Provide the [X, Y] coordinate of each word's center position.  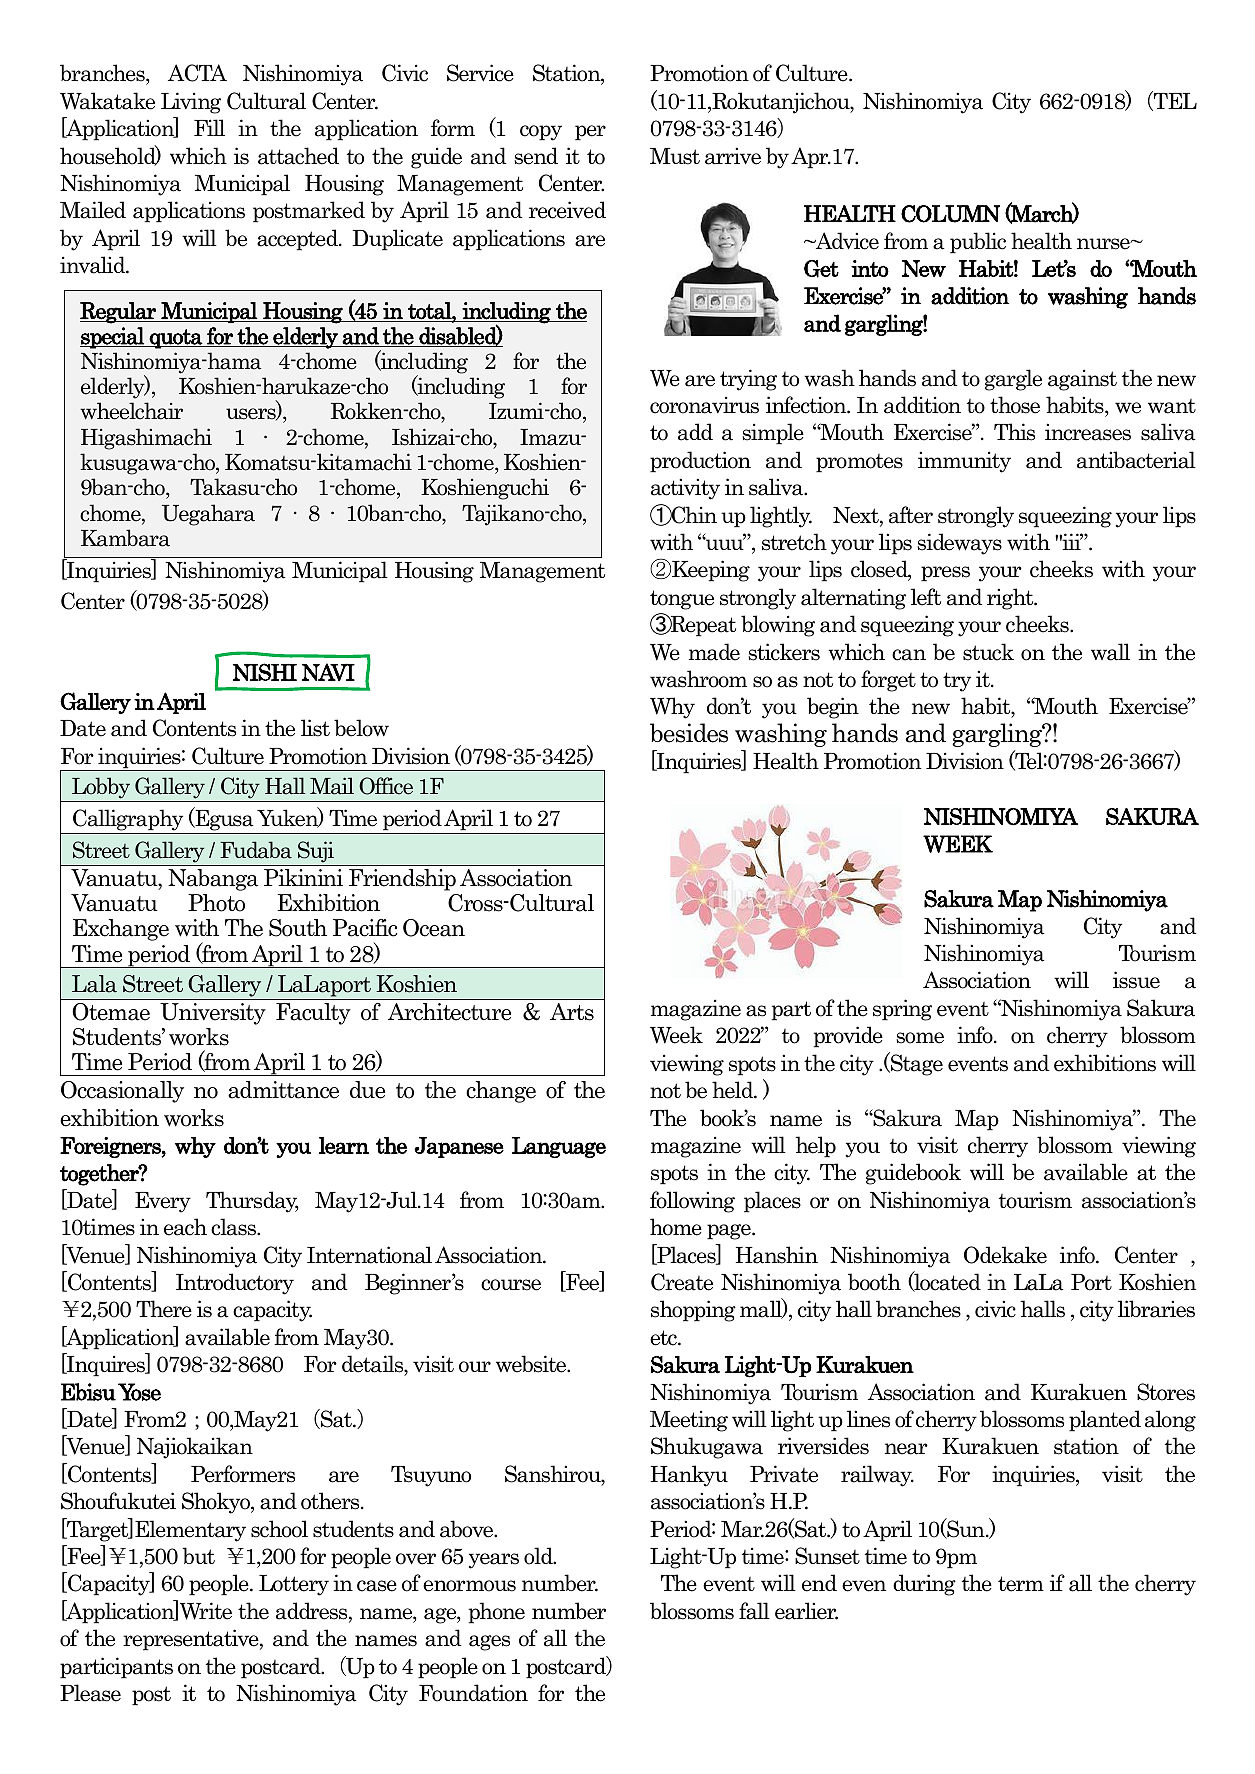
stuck [988, 652]
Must [675, 156]
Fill [209, 127]
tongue [682, 600]
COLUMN [950, 214]
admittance [283, 1090]
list [315, 728]
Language [559, 1147]
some [920, 1038]
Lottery [294, 1585]
